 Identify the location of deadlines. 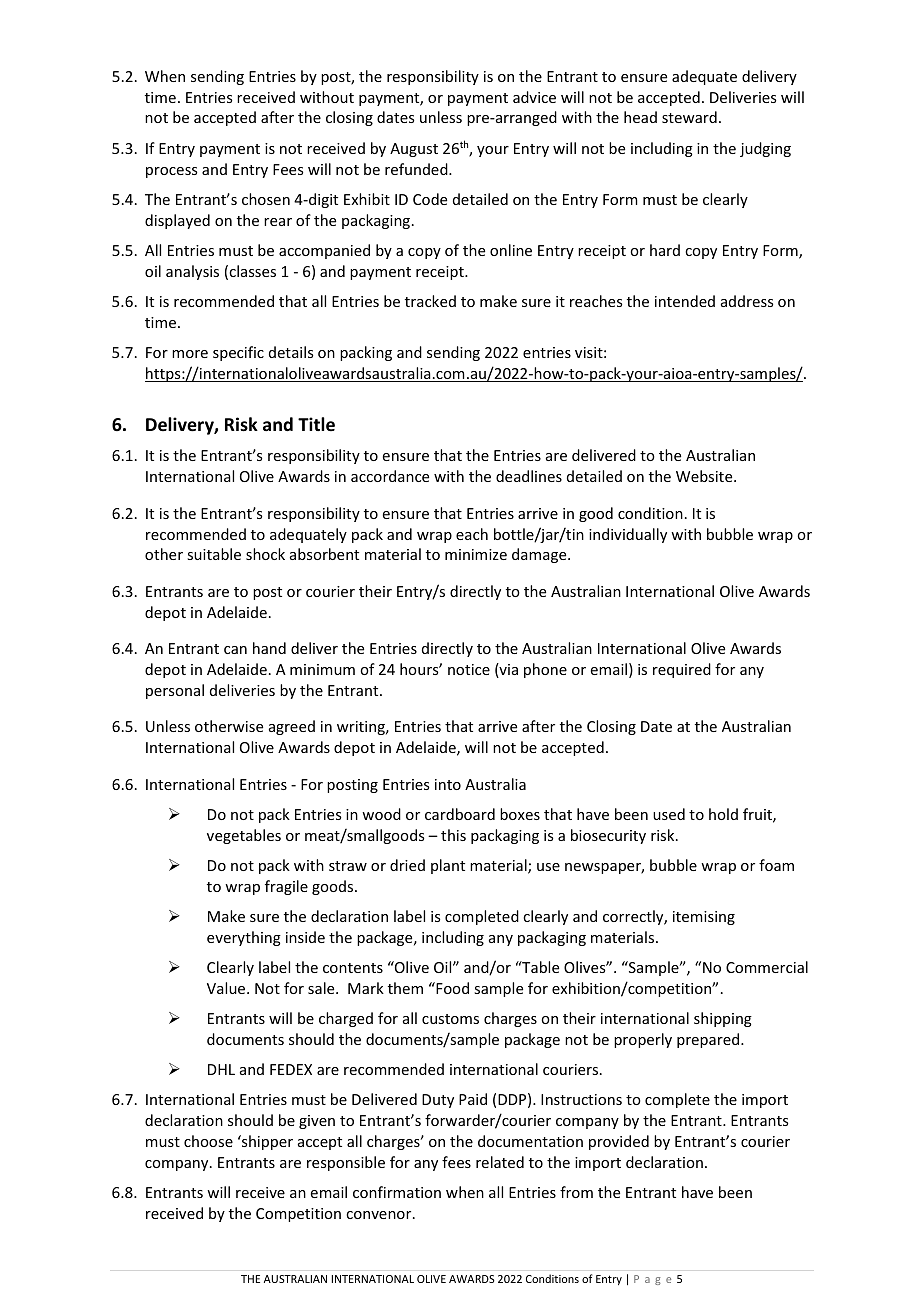
(529, 476).
